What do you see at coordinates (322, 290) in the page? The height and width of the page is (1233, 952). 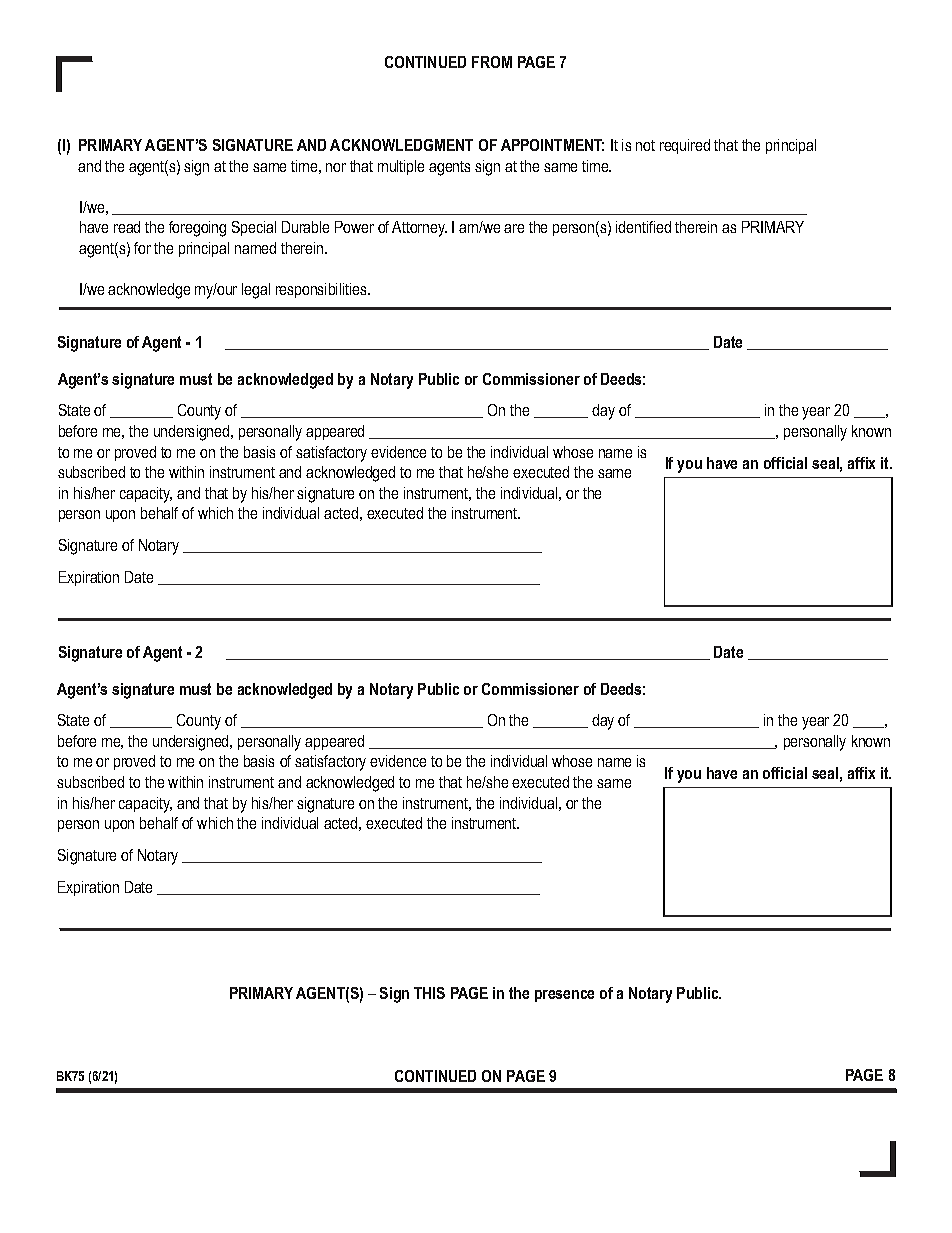 I see `responsibilities` at bounding box center [322, 290].
